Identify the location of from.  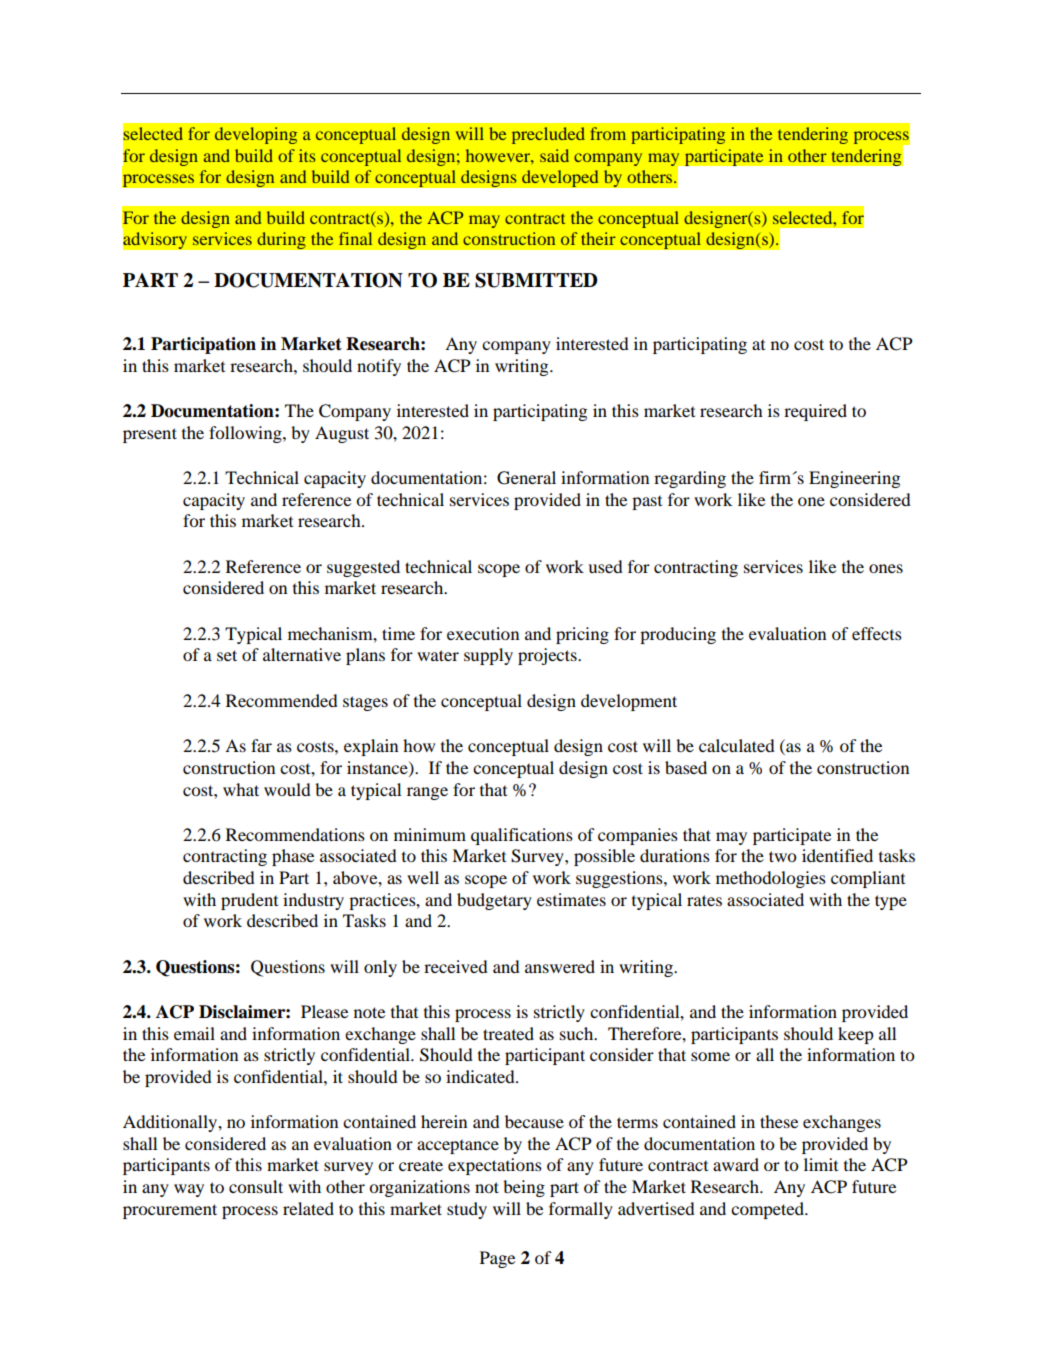
(608, 133).
